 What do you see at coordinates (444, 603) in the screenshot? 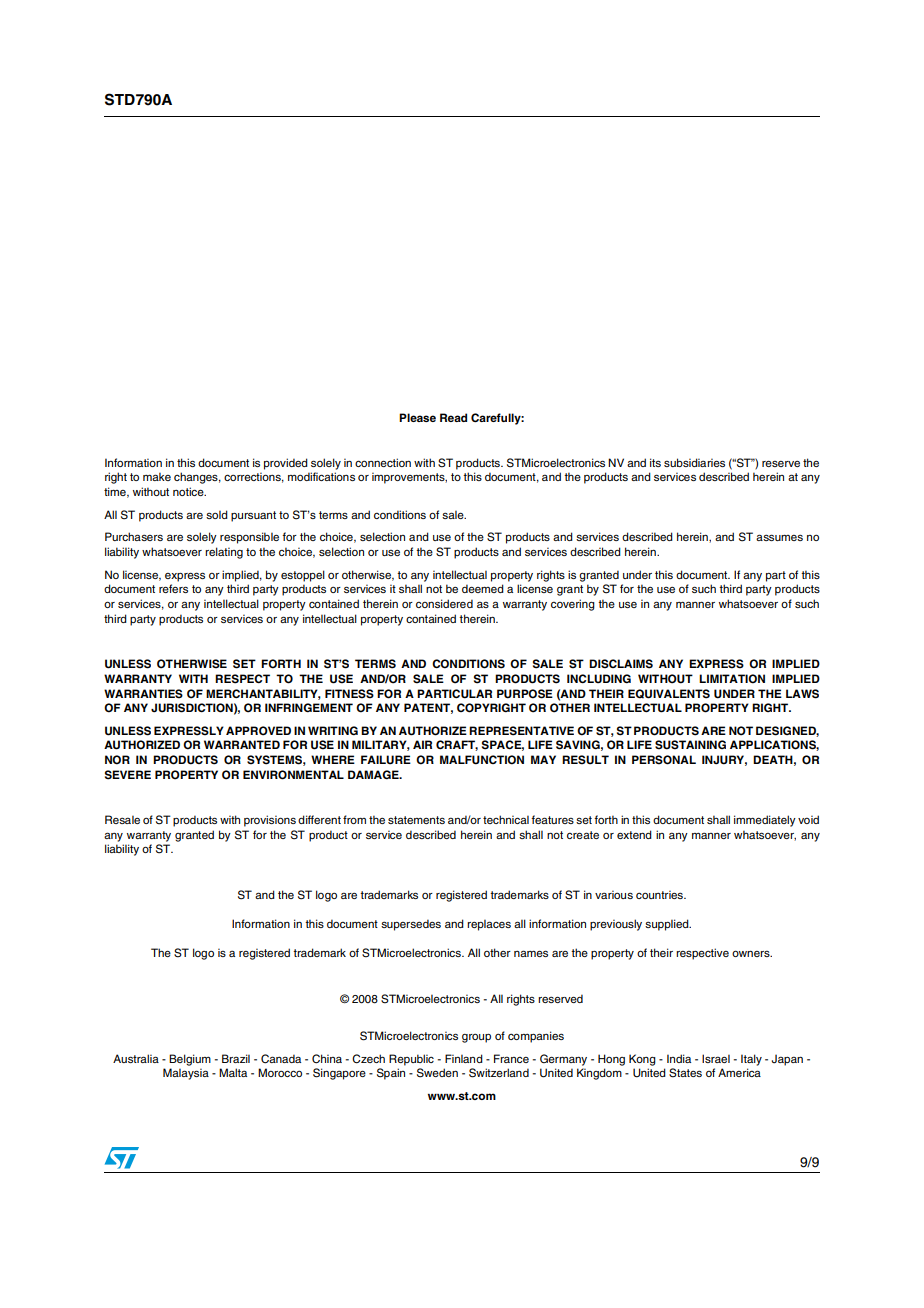
I see `considered` at bounding box center [444, 603].
